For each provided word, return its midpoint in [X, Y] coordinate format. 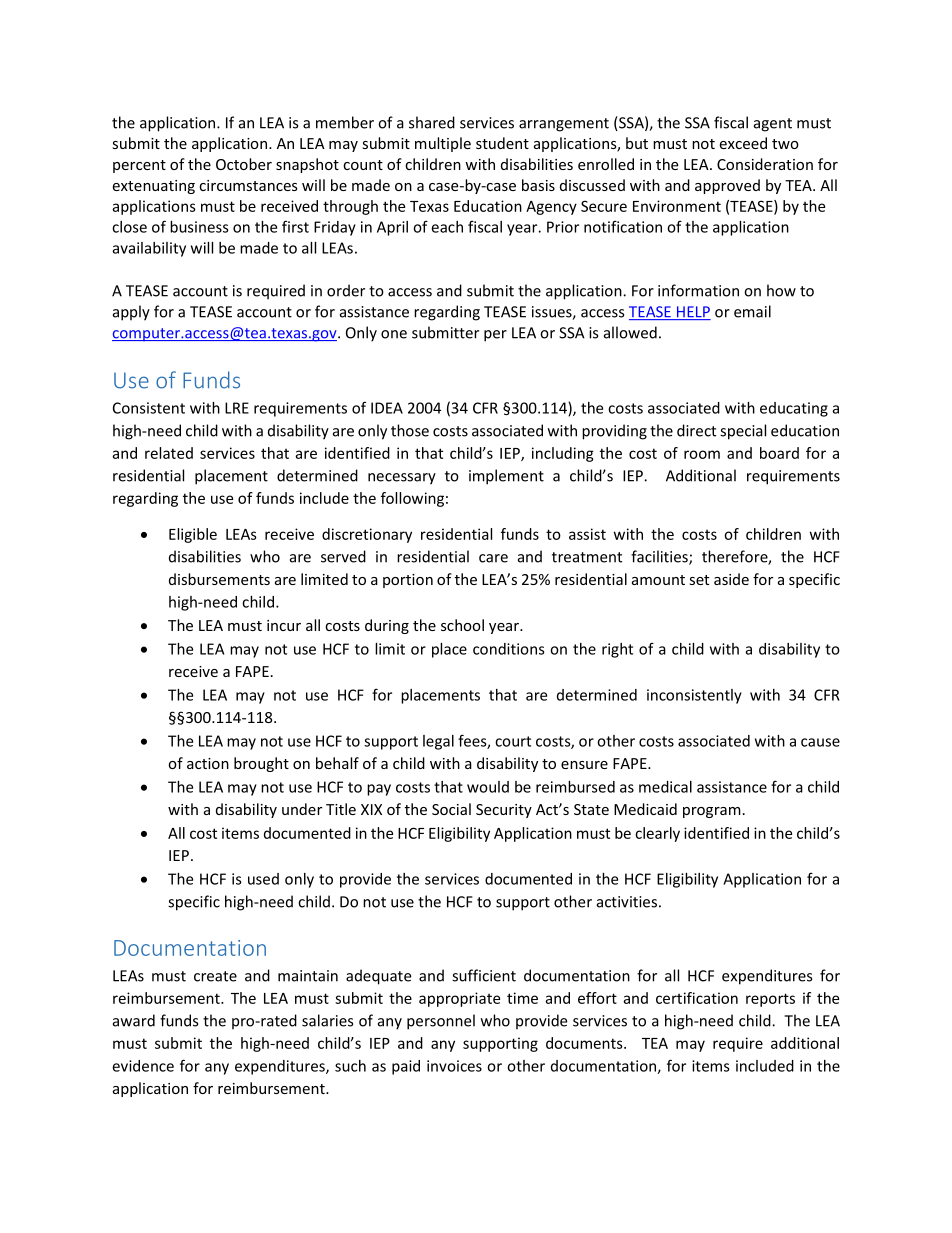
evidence [143, 1066]
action [208, 763]
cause [820, 742]
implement [506, 477]
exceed [743, 143]
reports [770, 1000]
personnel [441, 1022]
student [502, 143]
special [743, 432]
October [244, 164]
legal [438, 742]
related [169, 453]
